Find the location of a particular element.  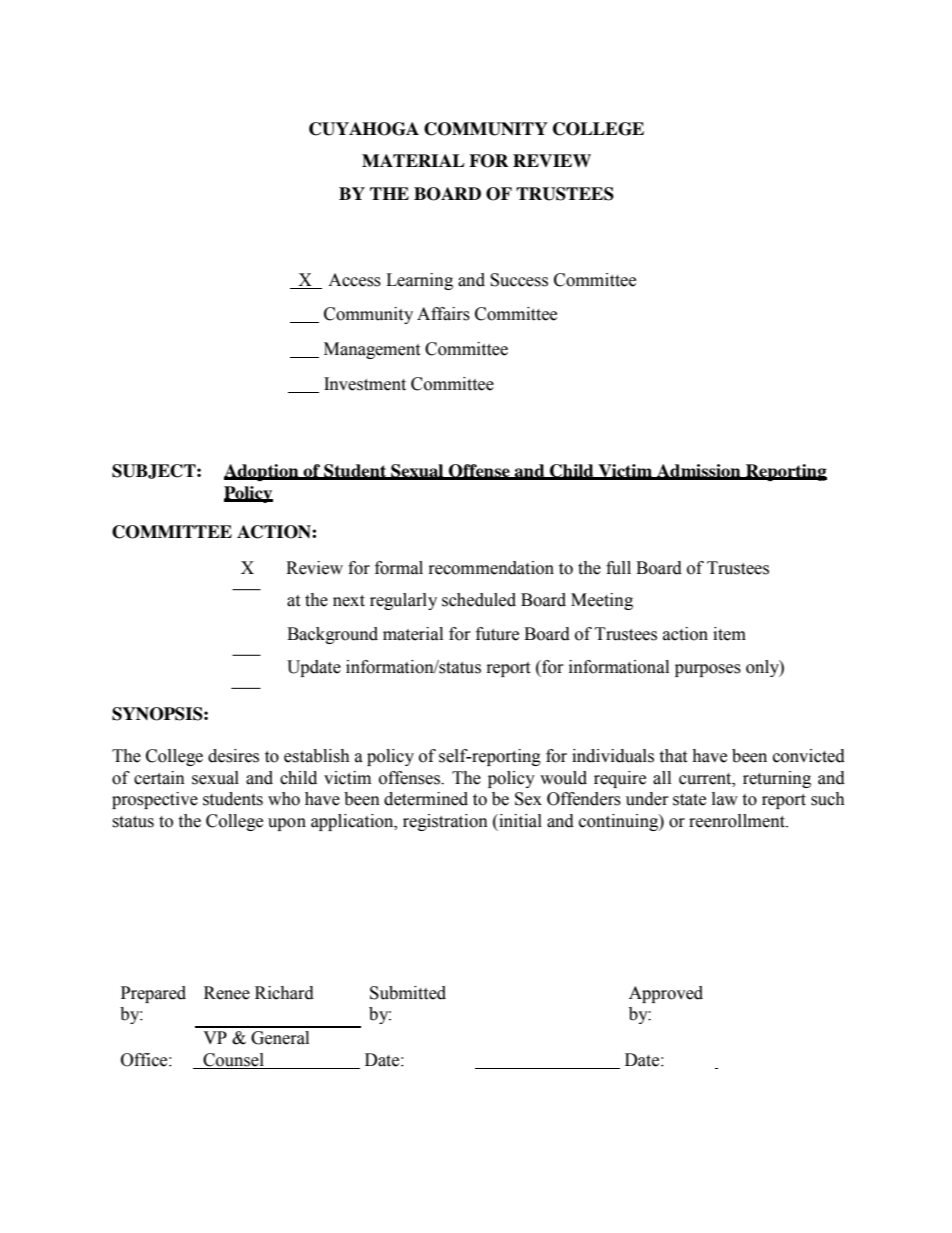

Success is located at coordinates (519, 280).
